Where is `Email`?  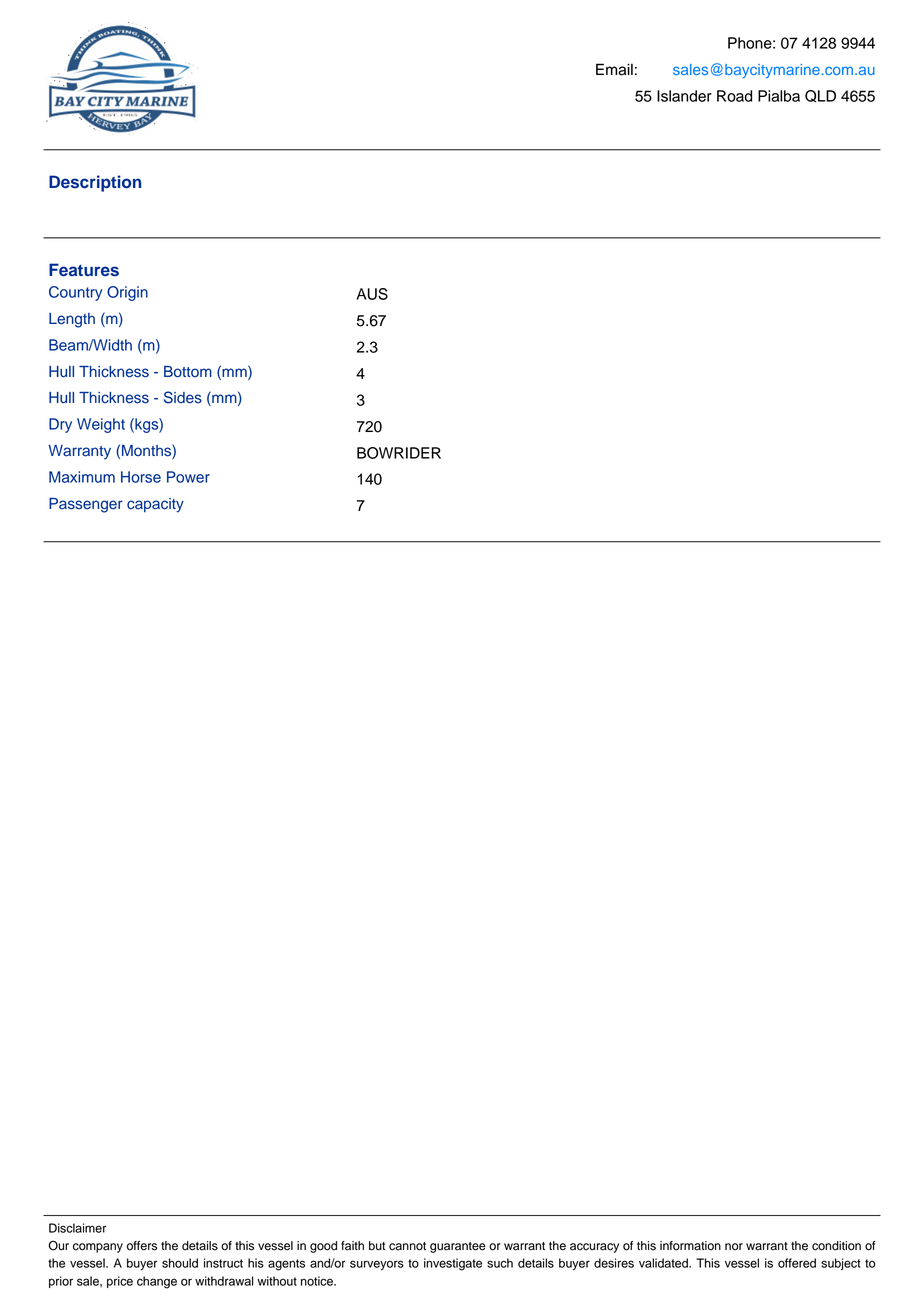
Email is located at coordinates (614, 69).
